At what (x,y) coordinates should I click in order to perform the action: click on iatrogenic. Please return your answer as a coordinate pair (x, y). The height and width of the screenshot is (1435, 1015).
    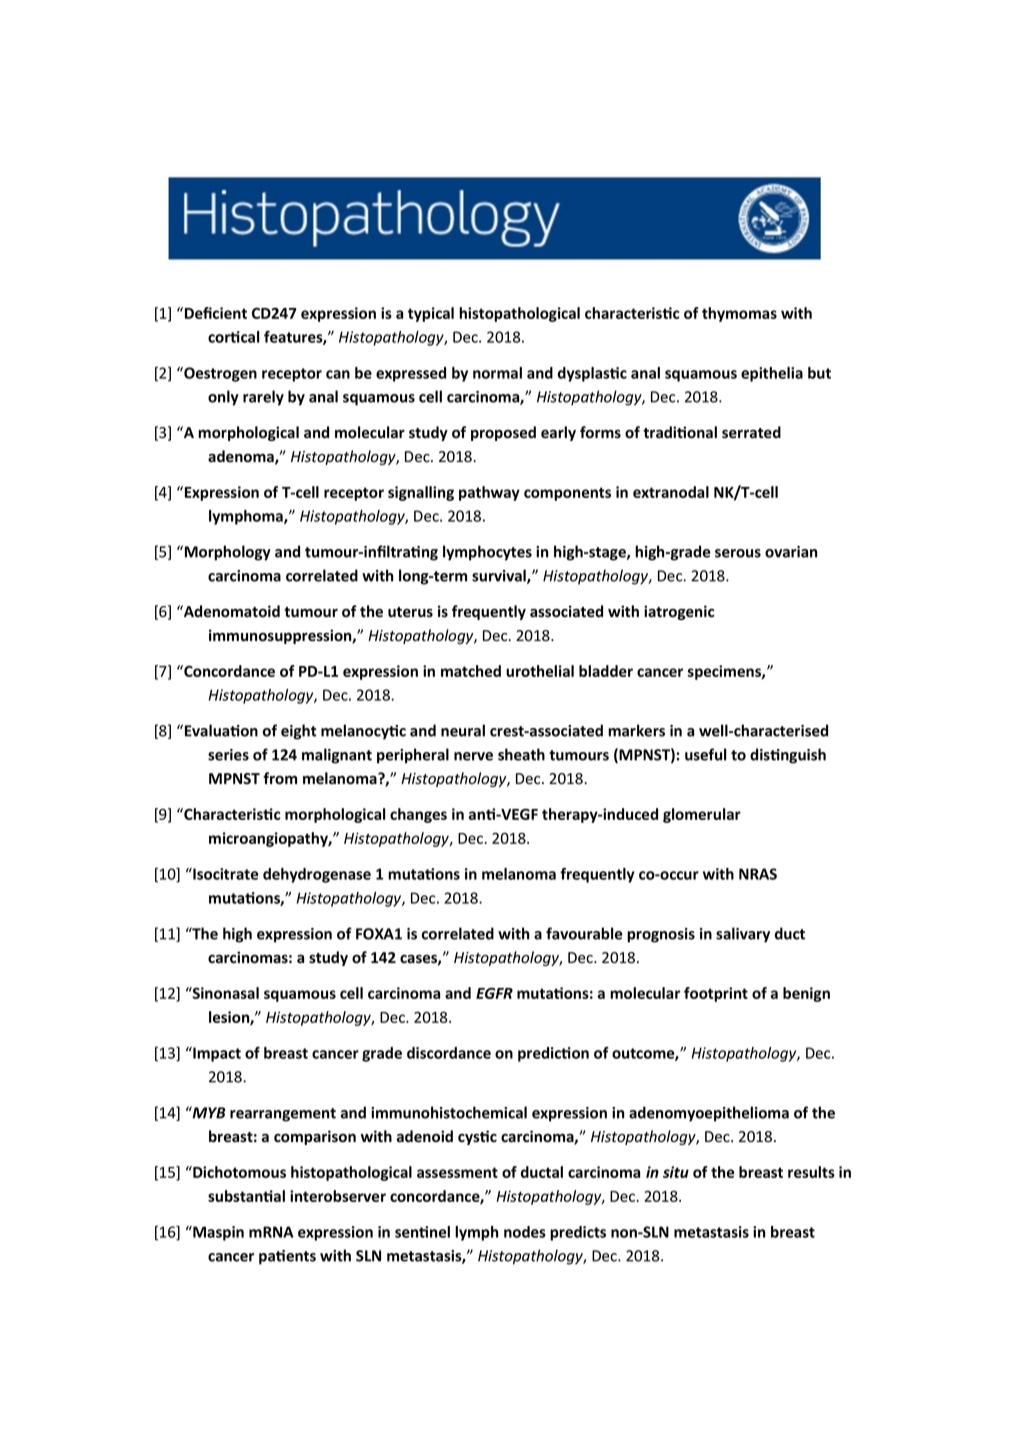
    Looking at the image, I should click on (679, 612).
